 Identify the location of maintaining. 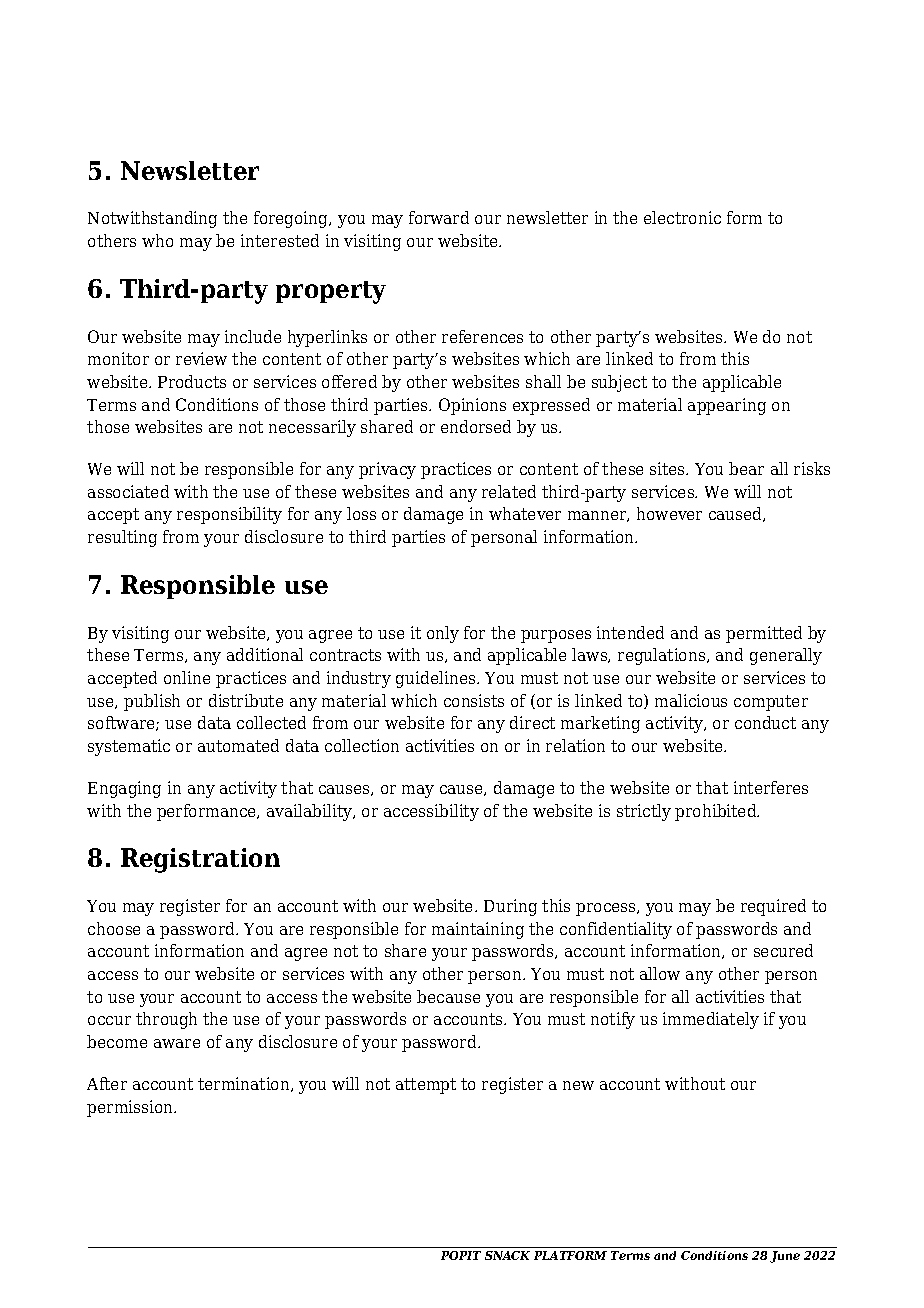
(478, 930).
